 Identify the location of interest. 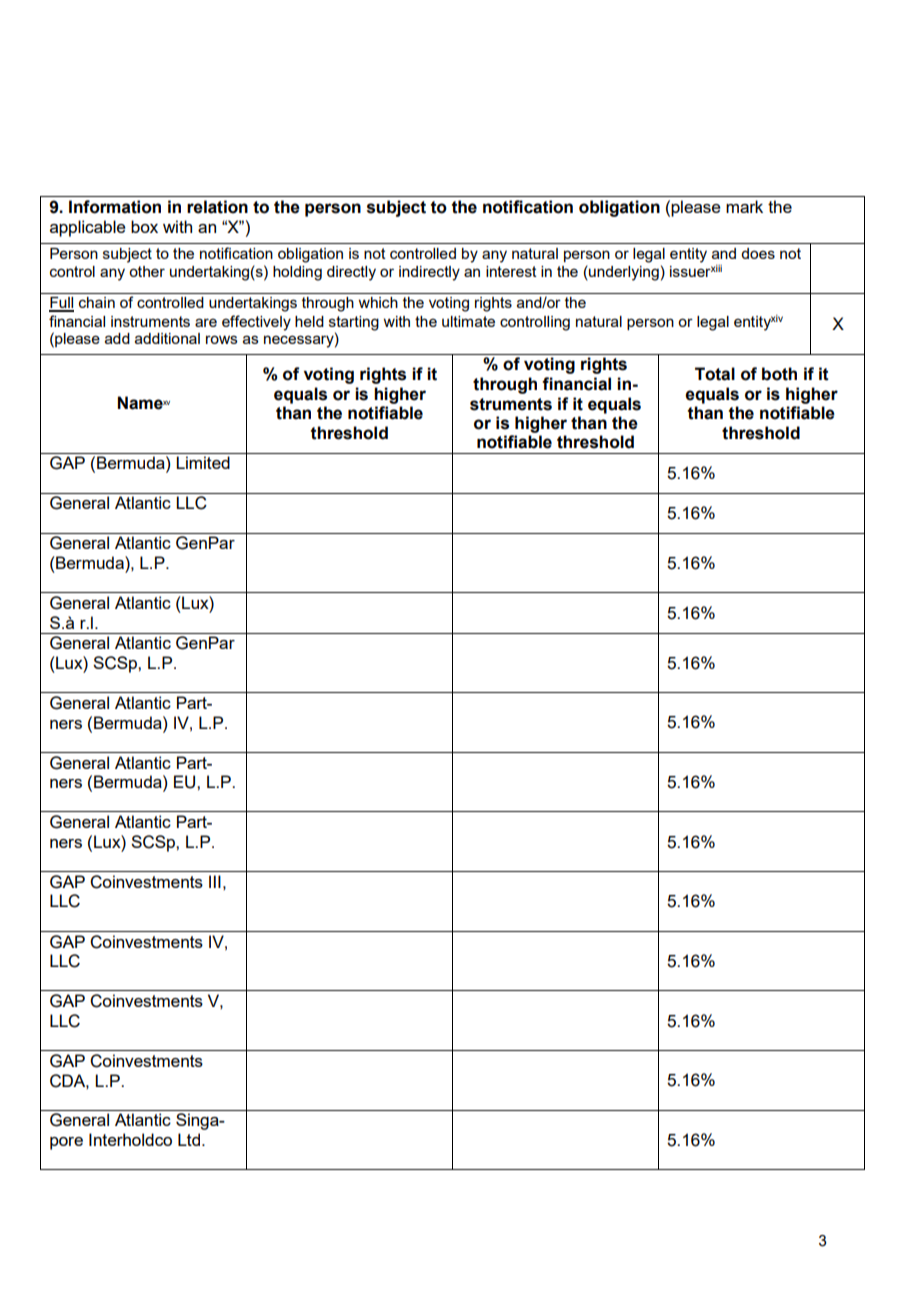
(511, 271).
